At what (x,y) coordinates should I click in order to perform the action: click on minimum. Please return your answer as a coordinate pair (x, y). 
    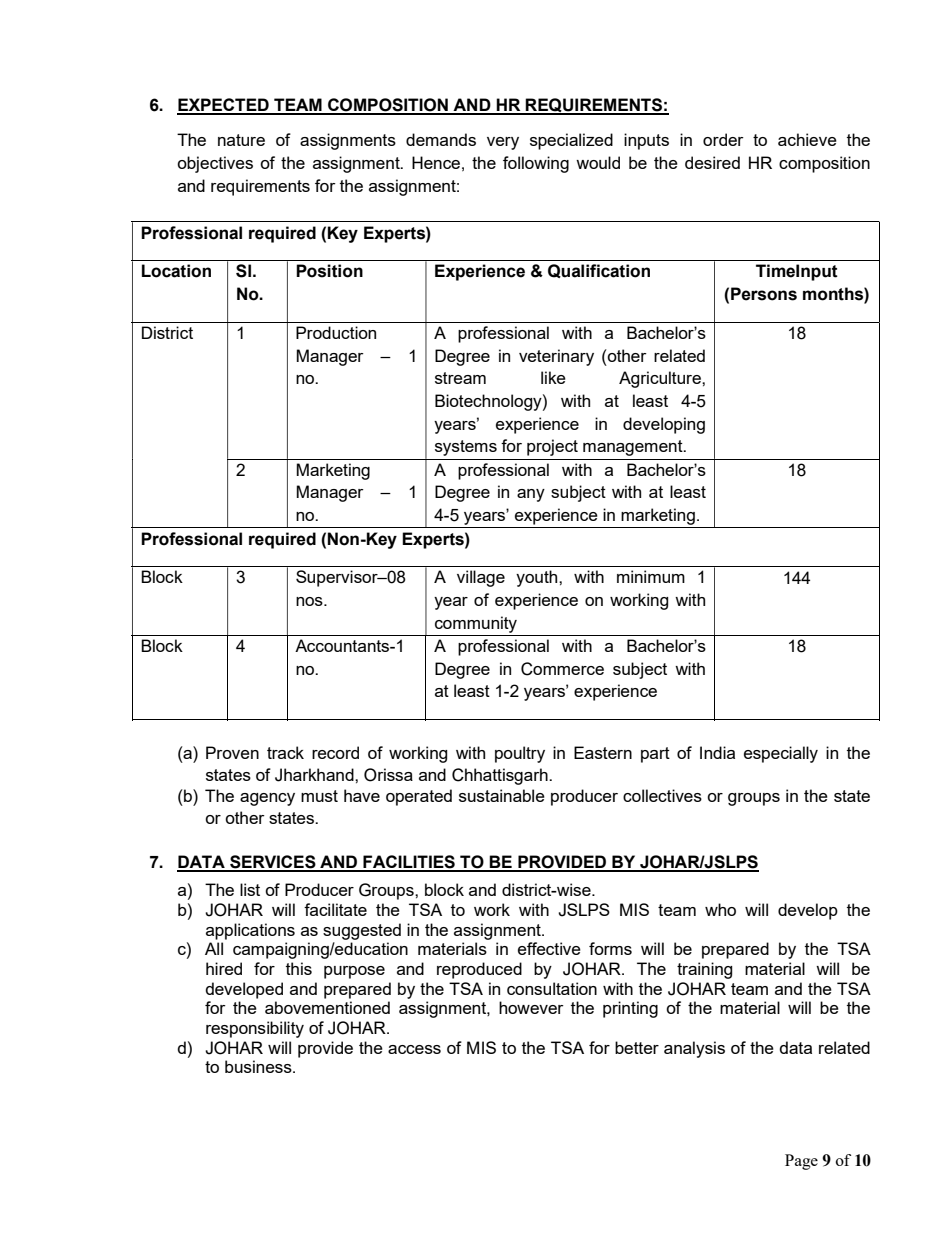
    Looking at the image, I should click on (651, 576).
